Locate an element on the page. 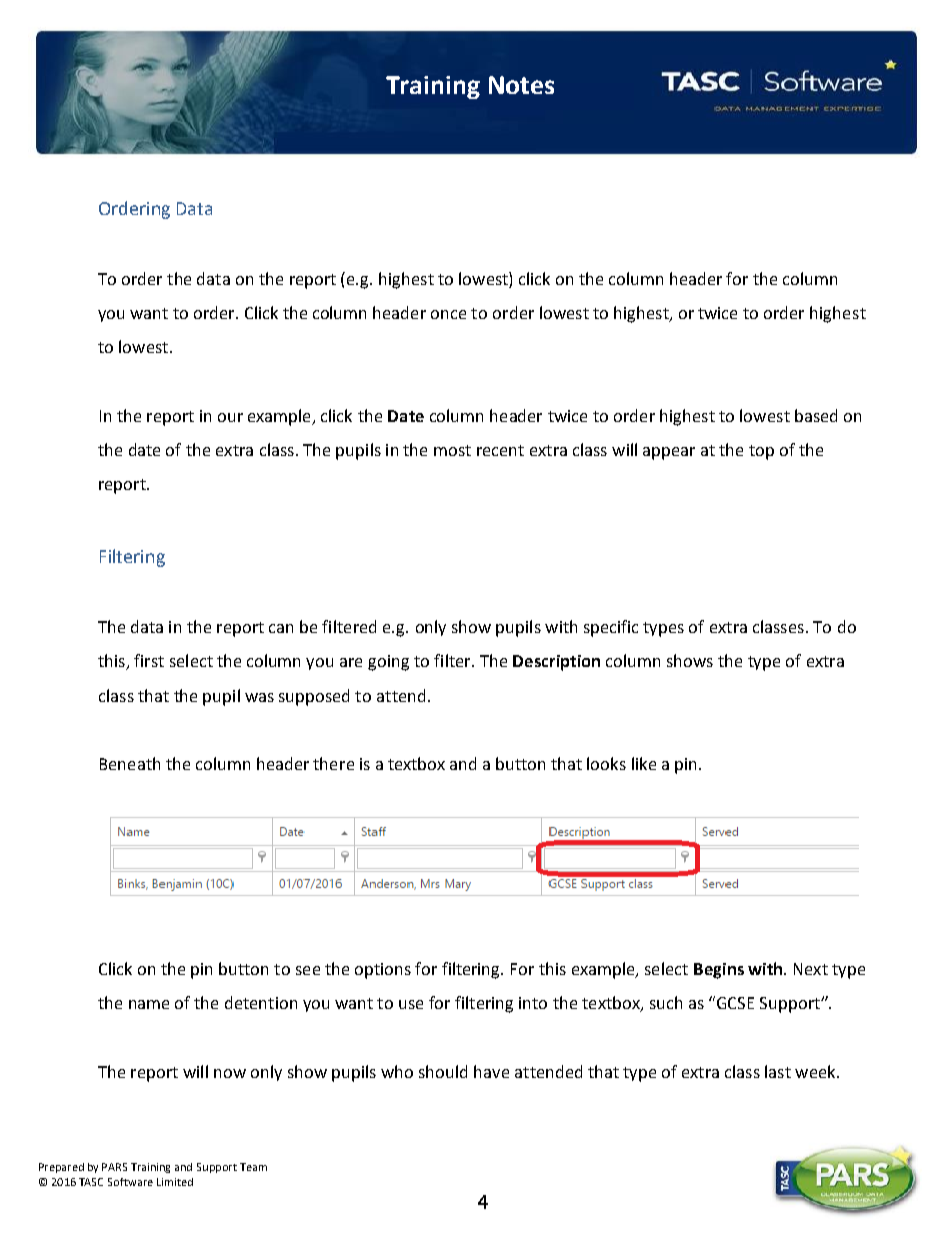 The image size is (952, 1233). most is located at coordinates (452, 450).
